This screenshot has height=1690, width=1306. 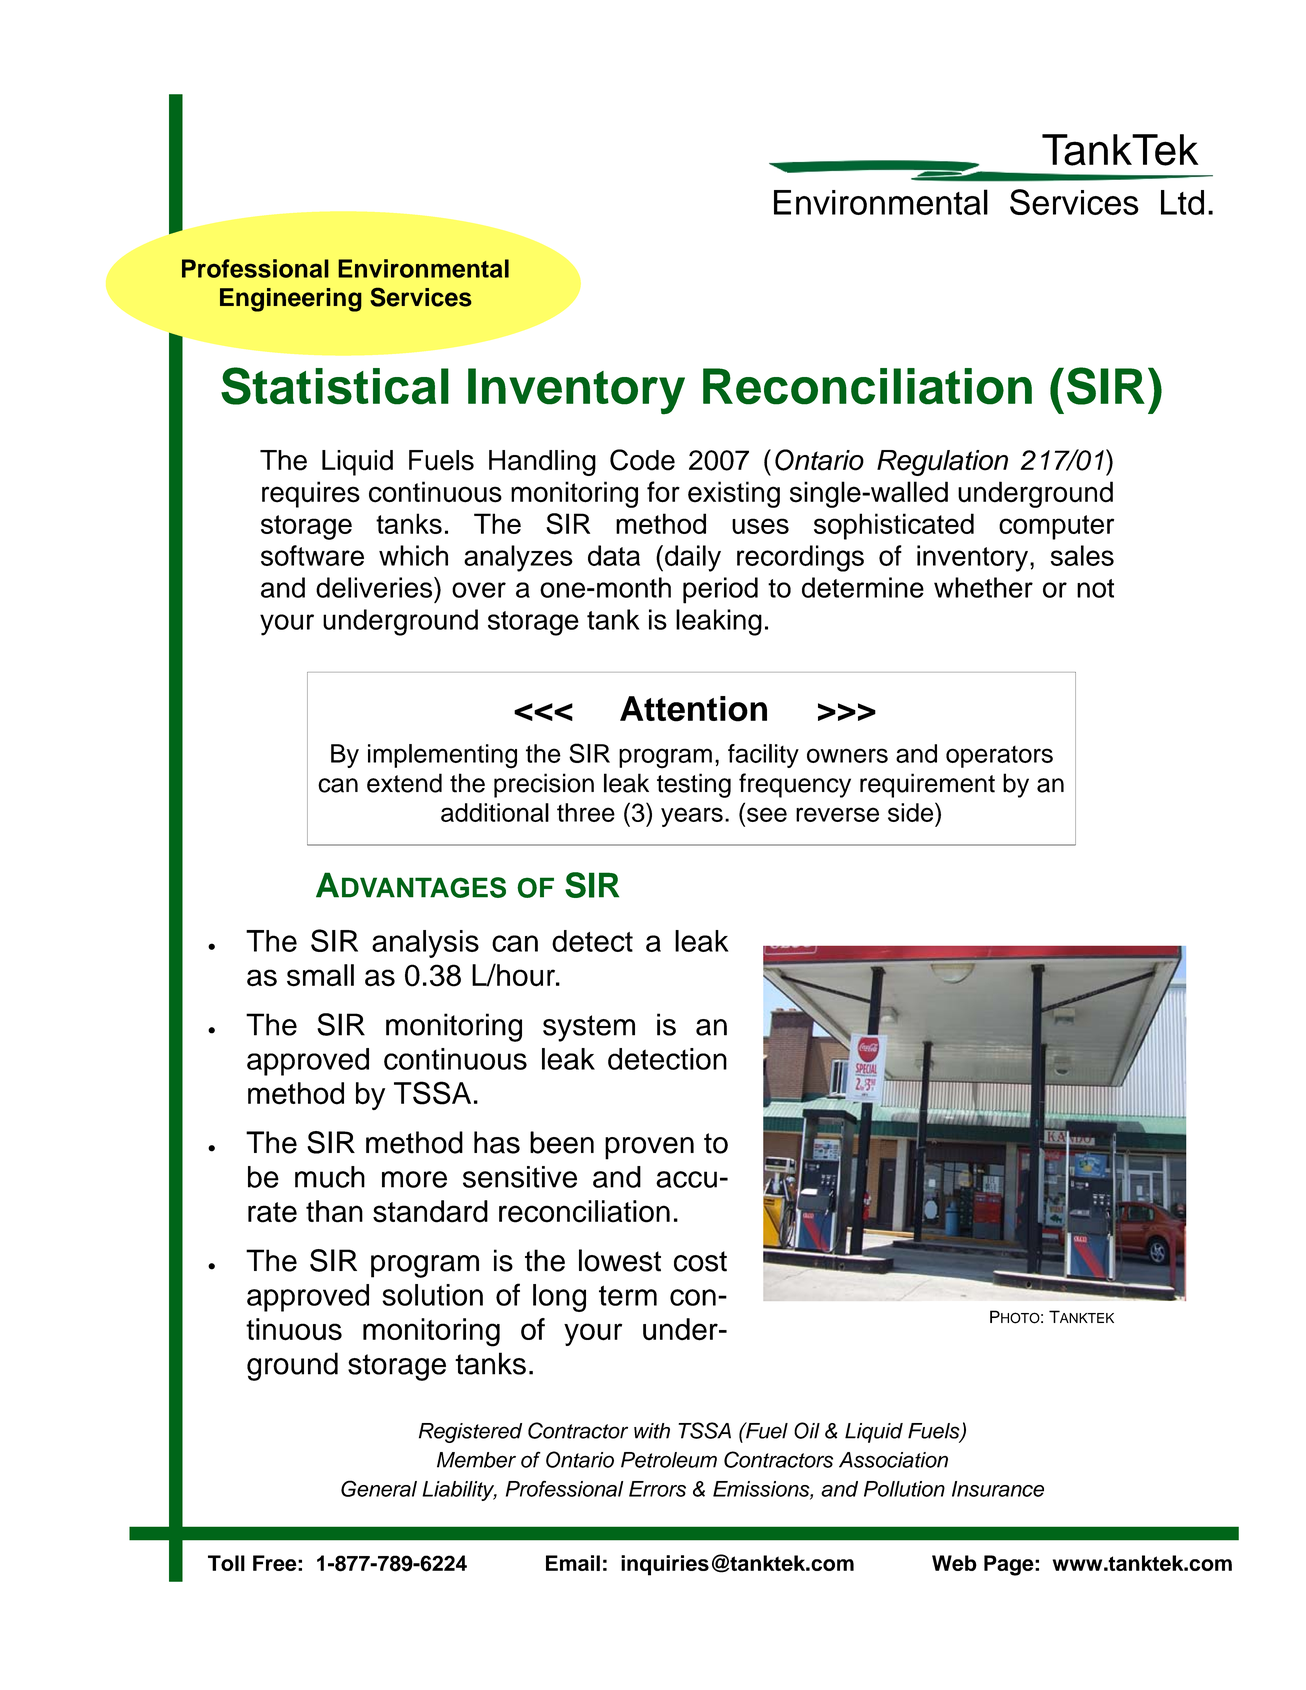 I want to click on Liability, so click(x=459, y=1491).
